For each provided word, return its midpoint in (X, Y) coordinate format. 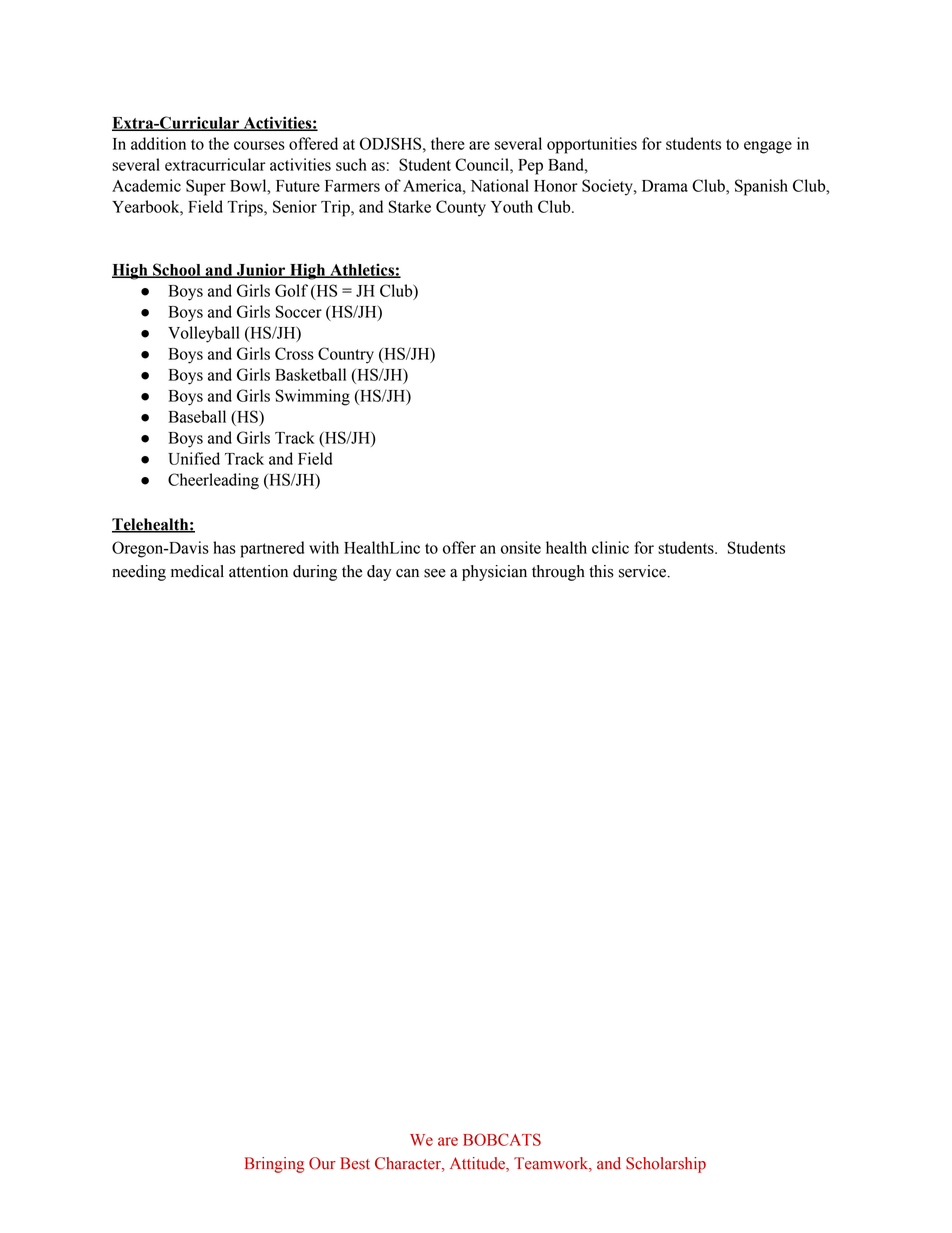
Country (346, 355)
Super (206, 187)
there (448, 143)
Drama (665, 186)
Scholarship (666, 1165)
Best (355, 1163)
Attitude (478, 1163)
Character (409, 1163)
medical (197, 571)
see (435, 573)
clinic (610, 547)
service (644, 571)
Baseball (197, 416)
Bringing (274, 1165)
